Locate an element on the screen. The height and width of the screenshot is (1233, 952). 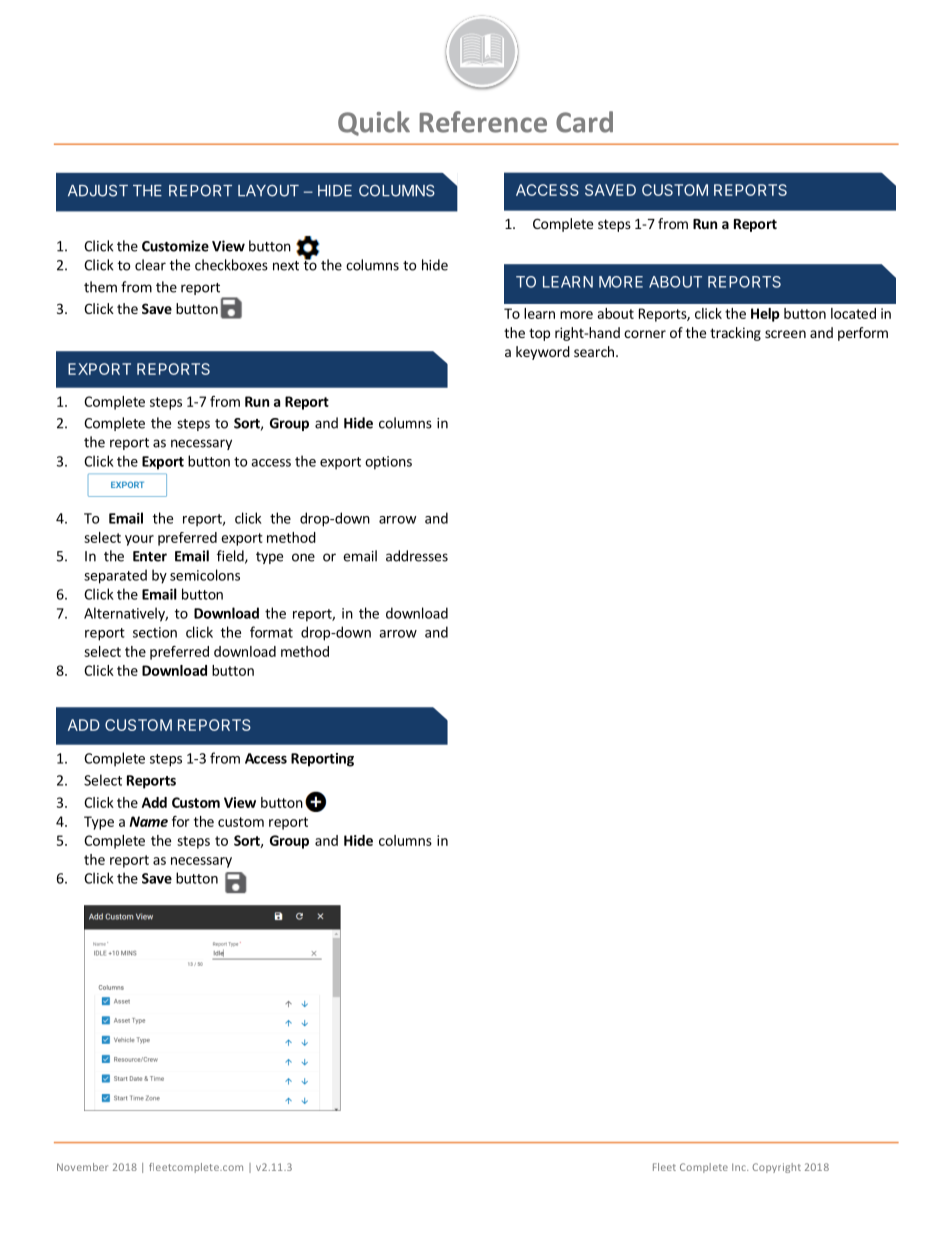
section is located at coordinates (155, 632).
